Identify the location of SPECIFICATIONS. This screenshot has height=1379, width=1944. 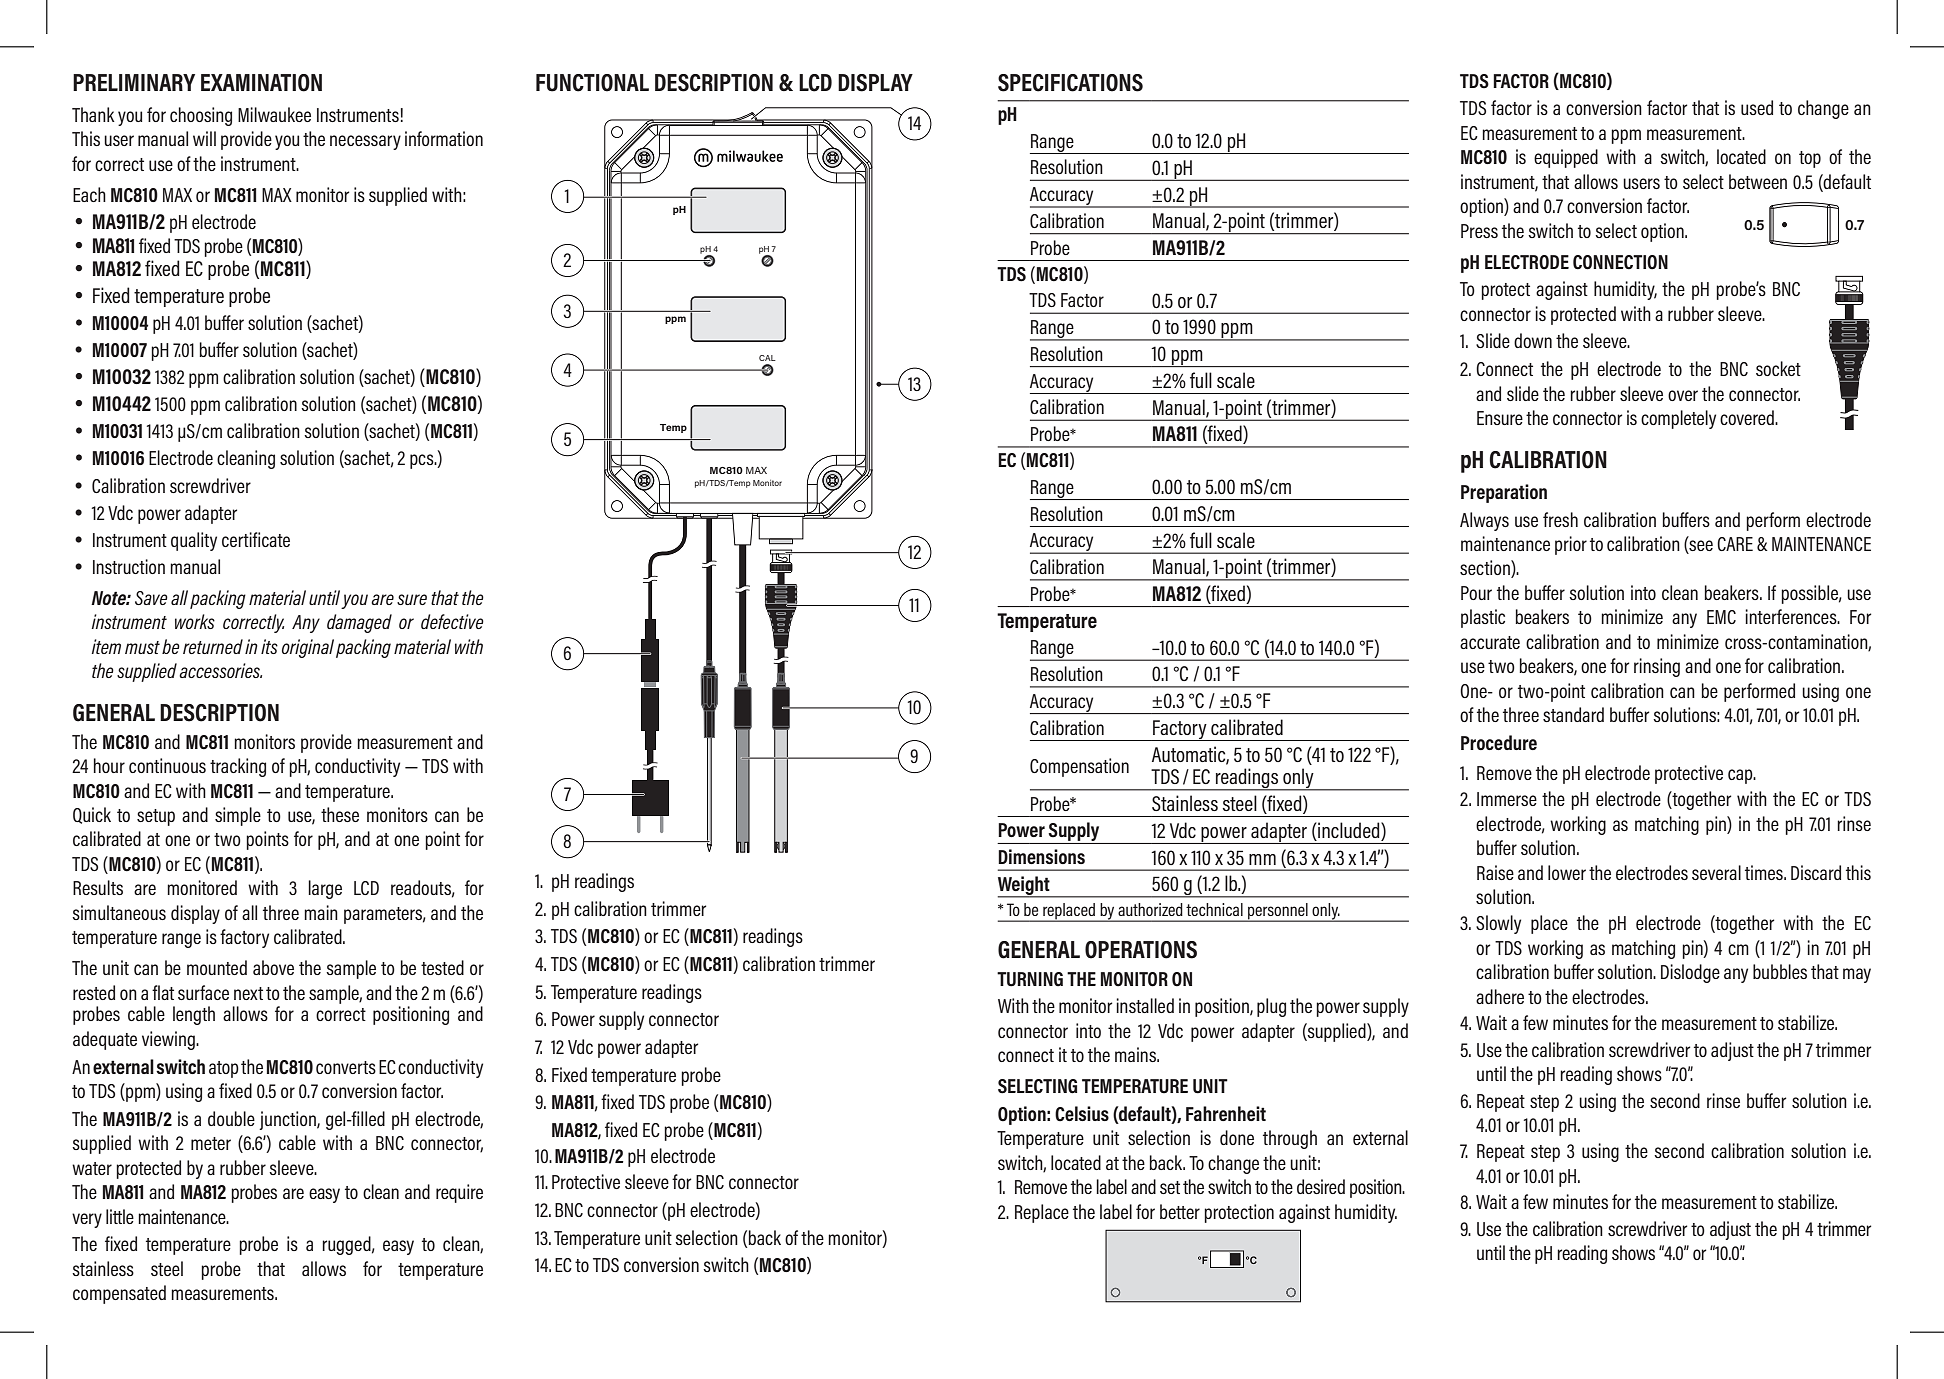
(1070, 83).
